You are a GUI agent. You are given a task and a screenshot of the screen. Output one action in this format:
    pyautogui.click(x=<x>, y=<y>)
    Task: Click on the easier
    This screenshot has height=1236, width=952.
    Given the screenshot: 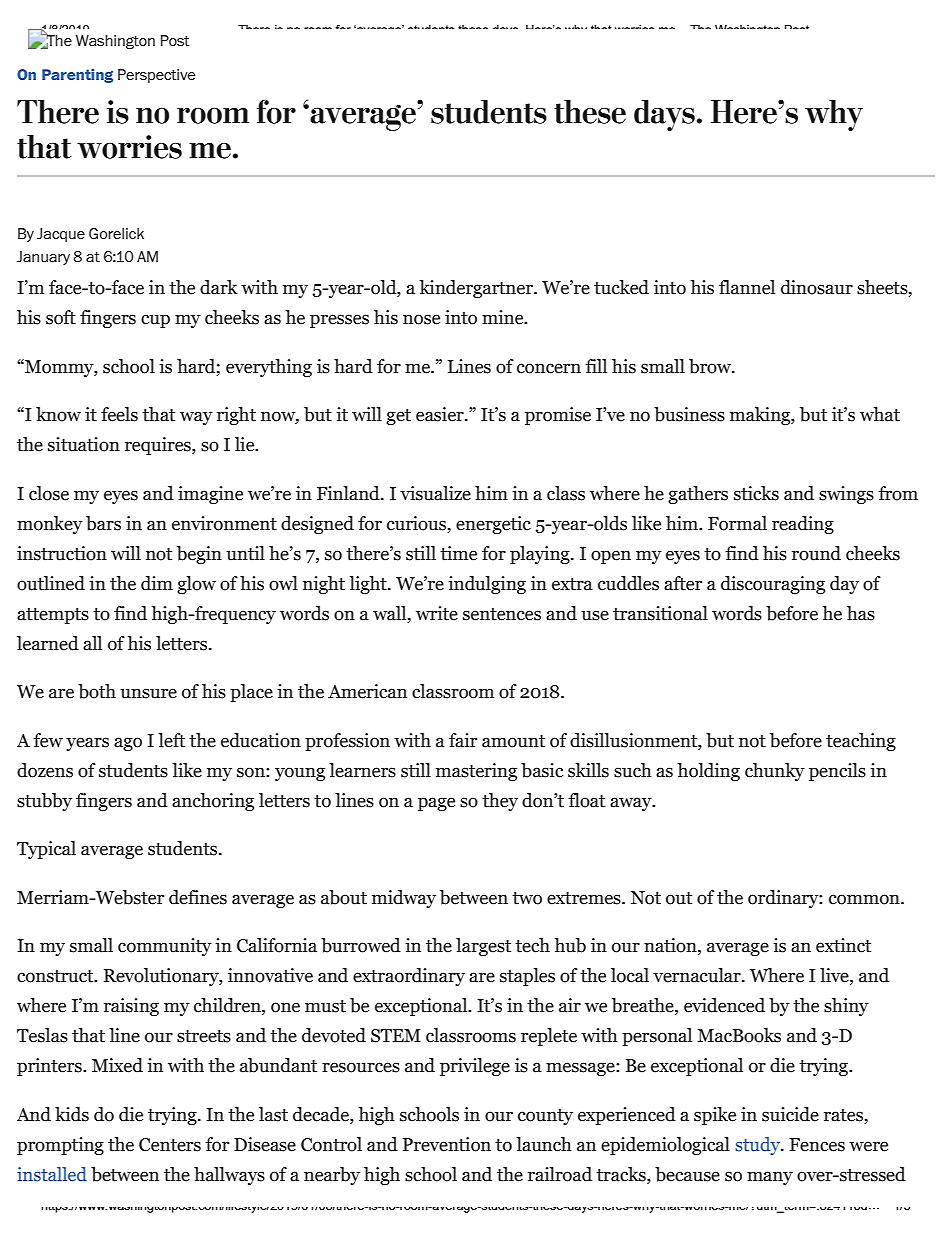 What is the action you would take?
    pyautogui.click(x=441, y=414)
